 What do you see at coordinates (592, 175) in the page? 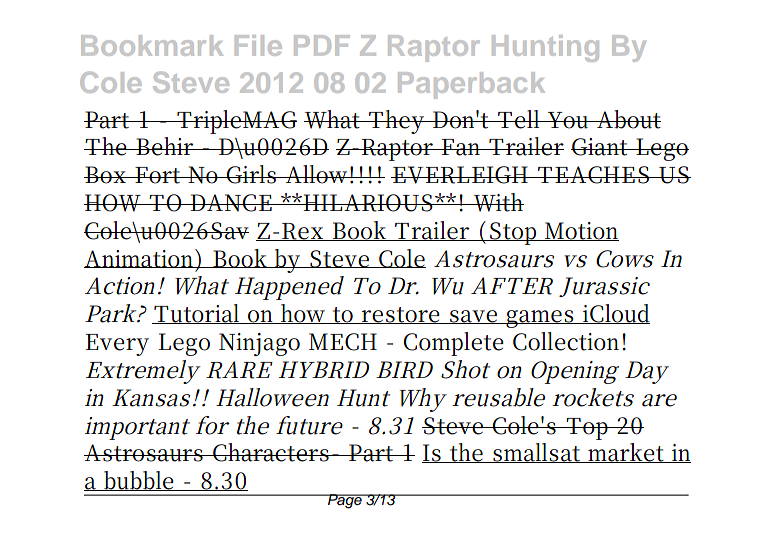
I see `TEACHES` at bounding box center [592, 175].
